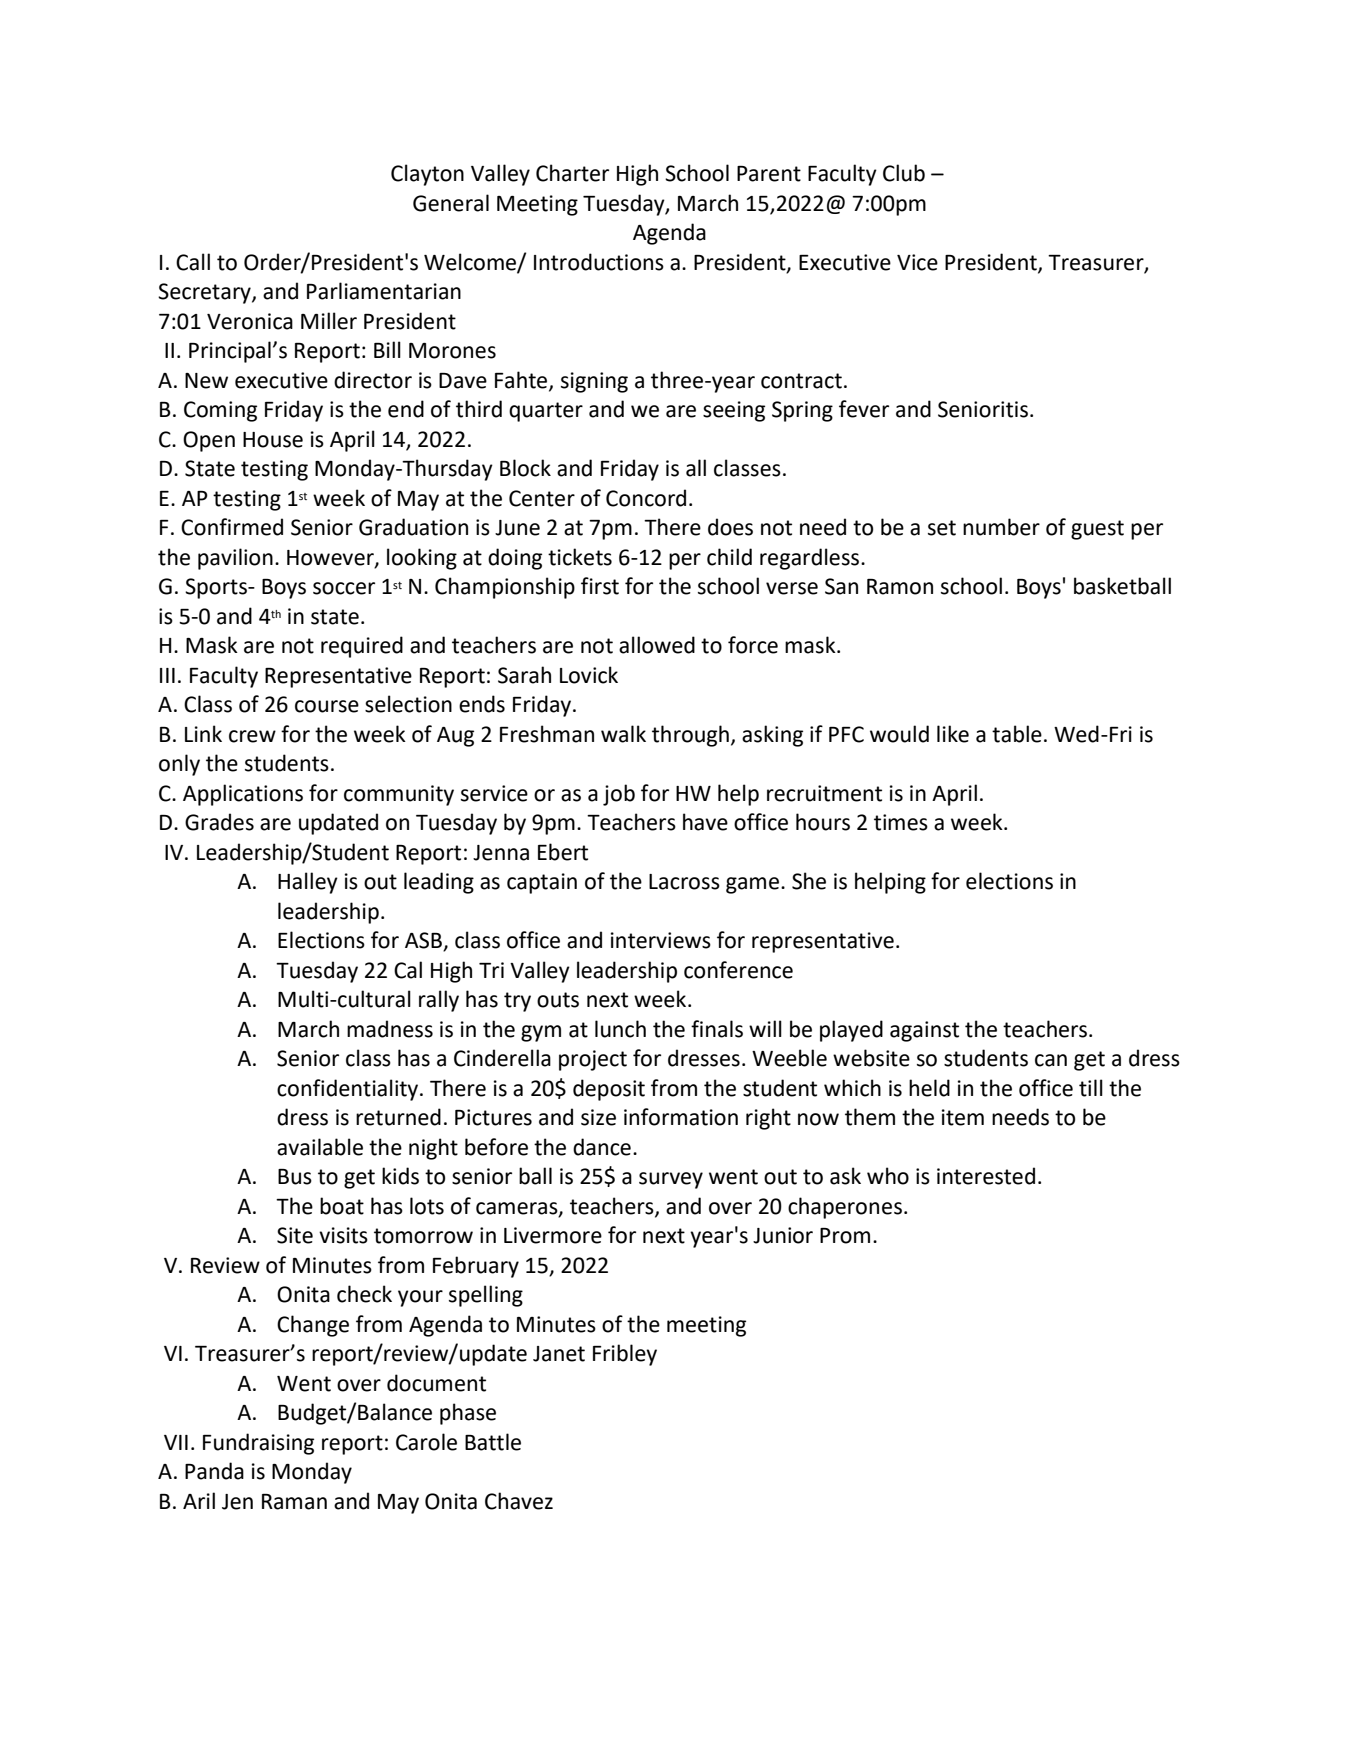  Describe the element at coordinates (904, 173) in the screenshot. I see `Club` at that location.
